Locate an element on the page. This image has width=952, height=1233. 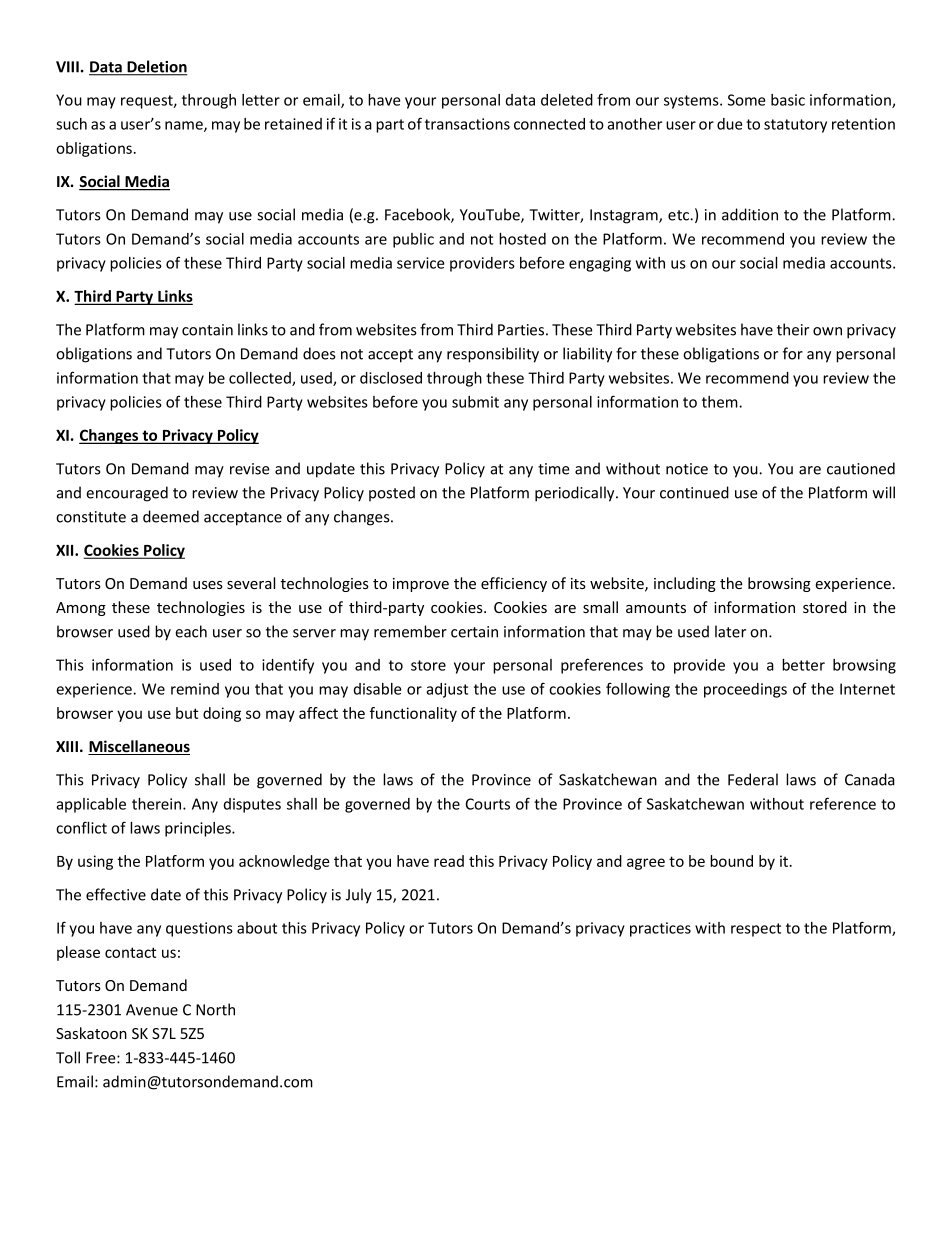
submit is located at coordinates (475, 402).
